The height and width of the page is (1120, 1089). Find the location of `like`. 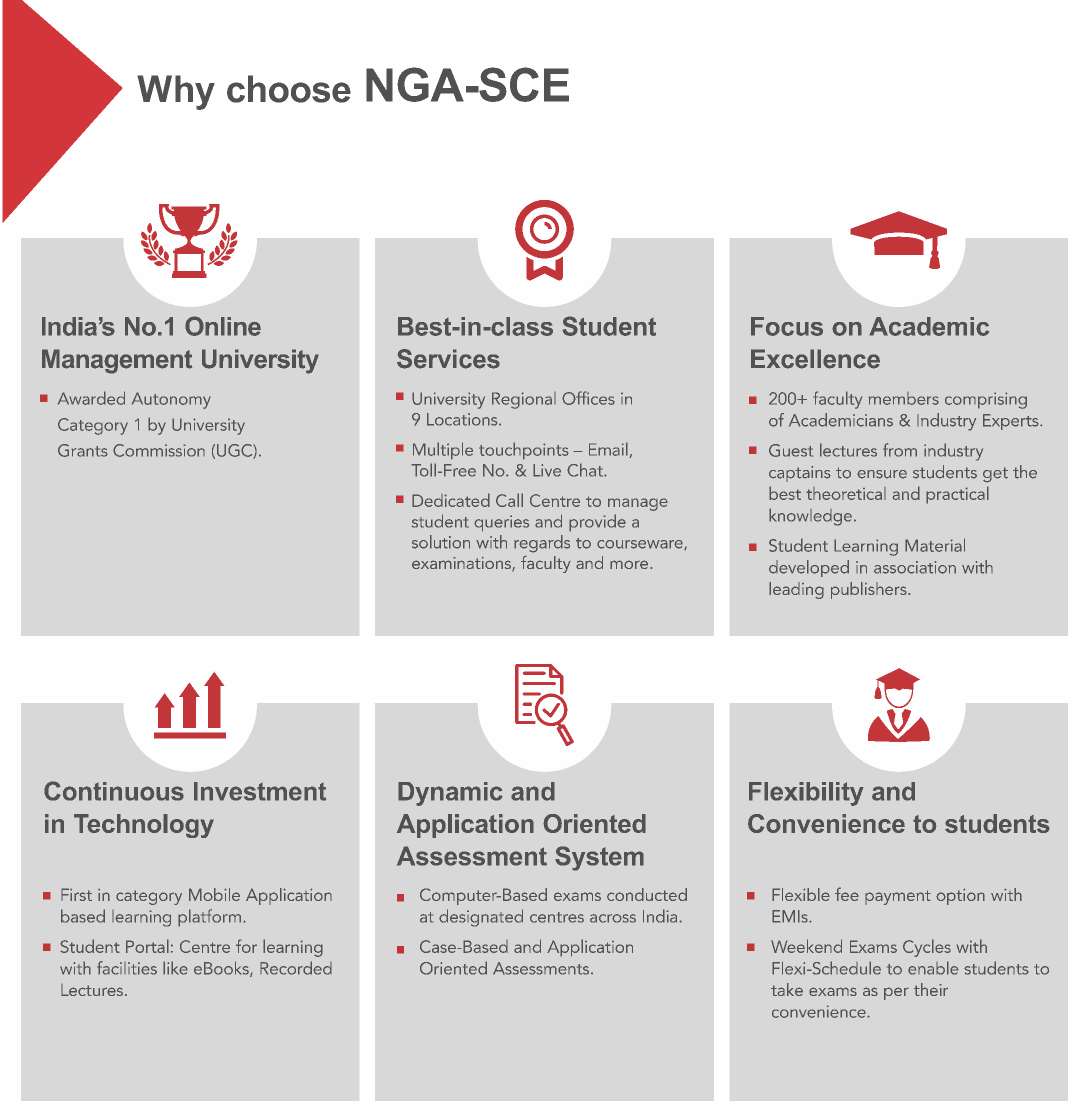

like is located at coordinates (175, 968).
